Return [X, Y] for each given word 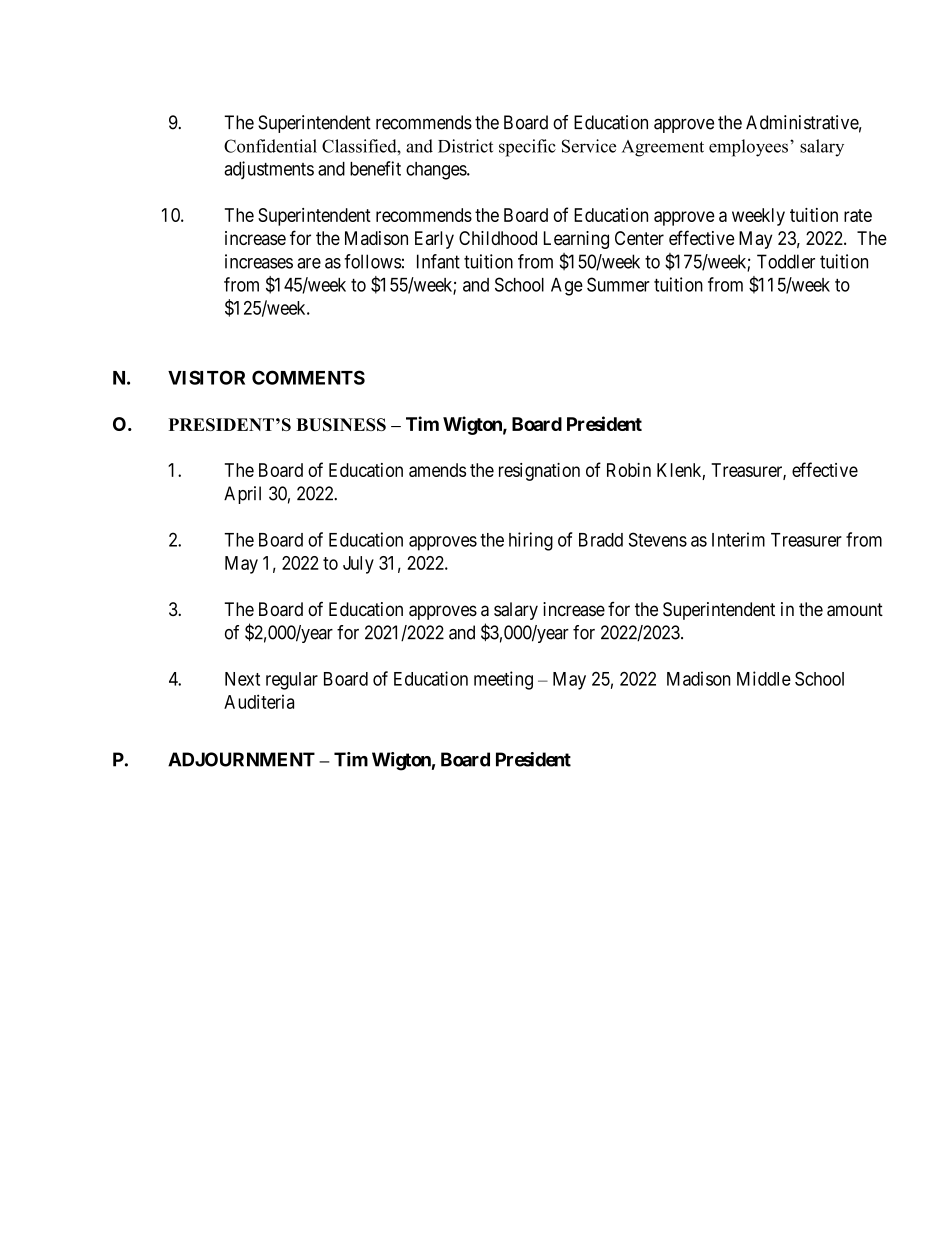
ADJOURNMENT [241, 759]
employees [748, 148]
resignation [539, 472]
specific [527, 148]
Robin [629, 470]
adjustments [269, 170]
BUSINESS [341, 424]
